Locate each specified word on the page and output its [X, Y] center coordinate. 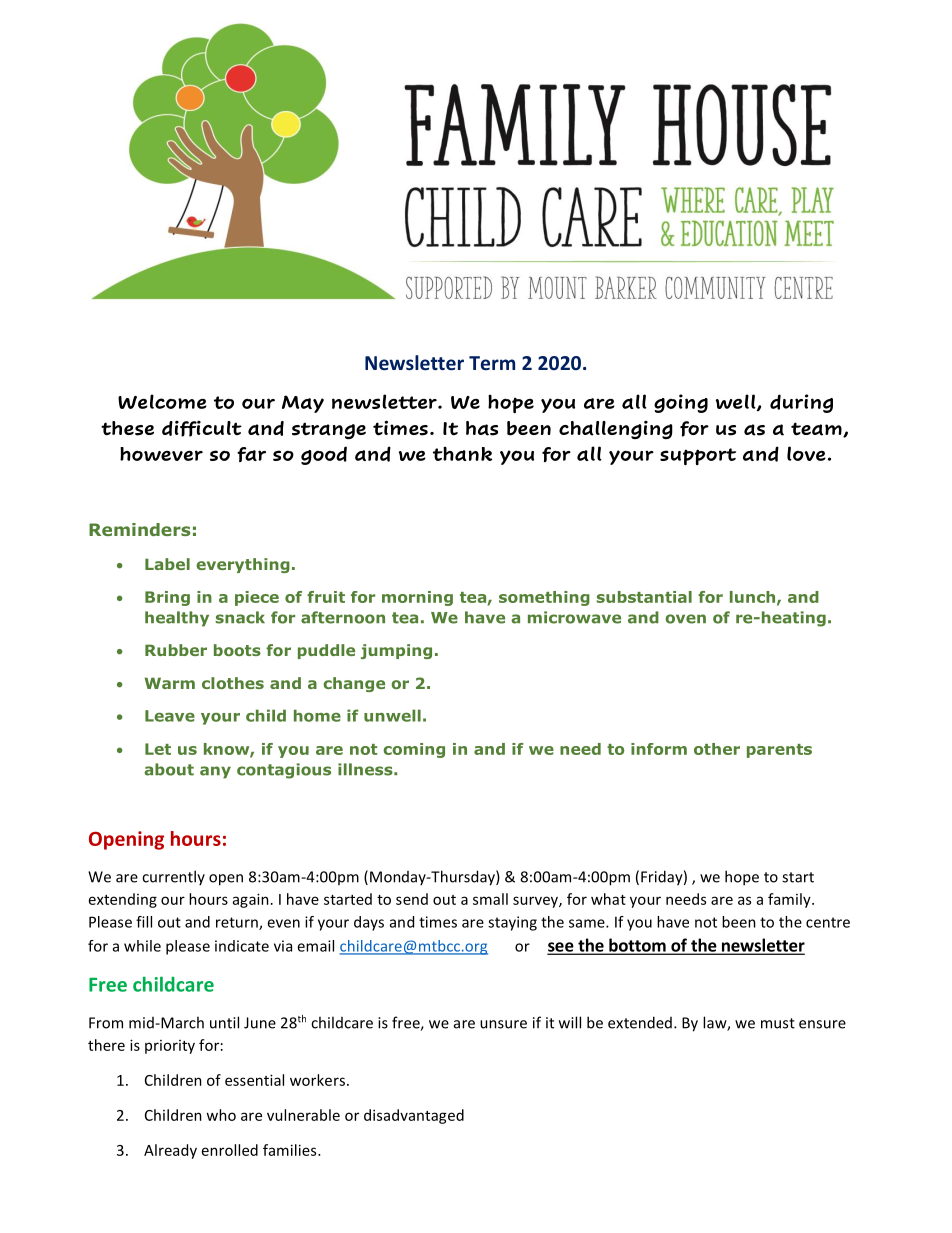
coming [414, 750]
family [790, 900]
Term [492, 363]
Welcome [162, 401]
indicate [242, 946]
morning [417, 598]
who [221, 1115]
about [169, 769]
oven [685, 619]
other [717, 749]
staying [512, 923]
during [801, 403]
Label [167, 564]
